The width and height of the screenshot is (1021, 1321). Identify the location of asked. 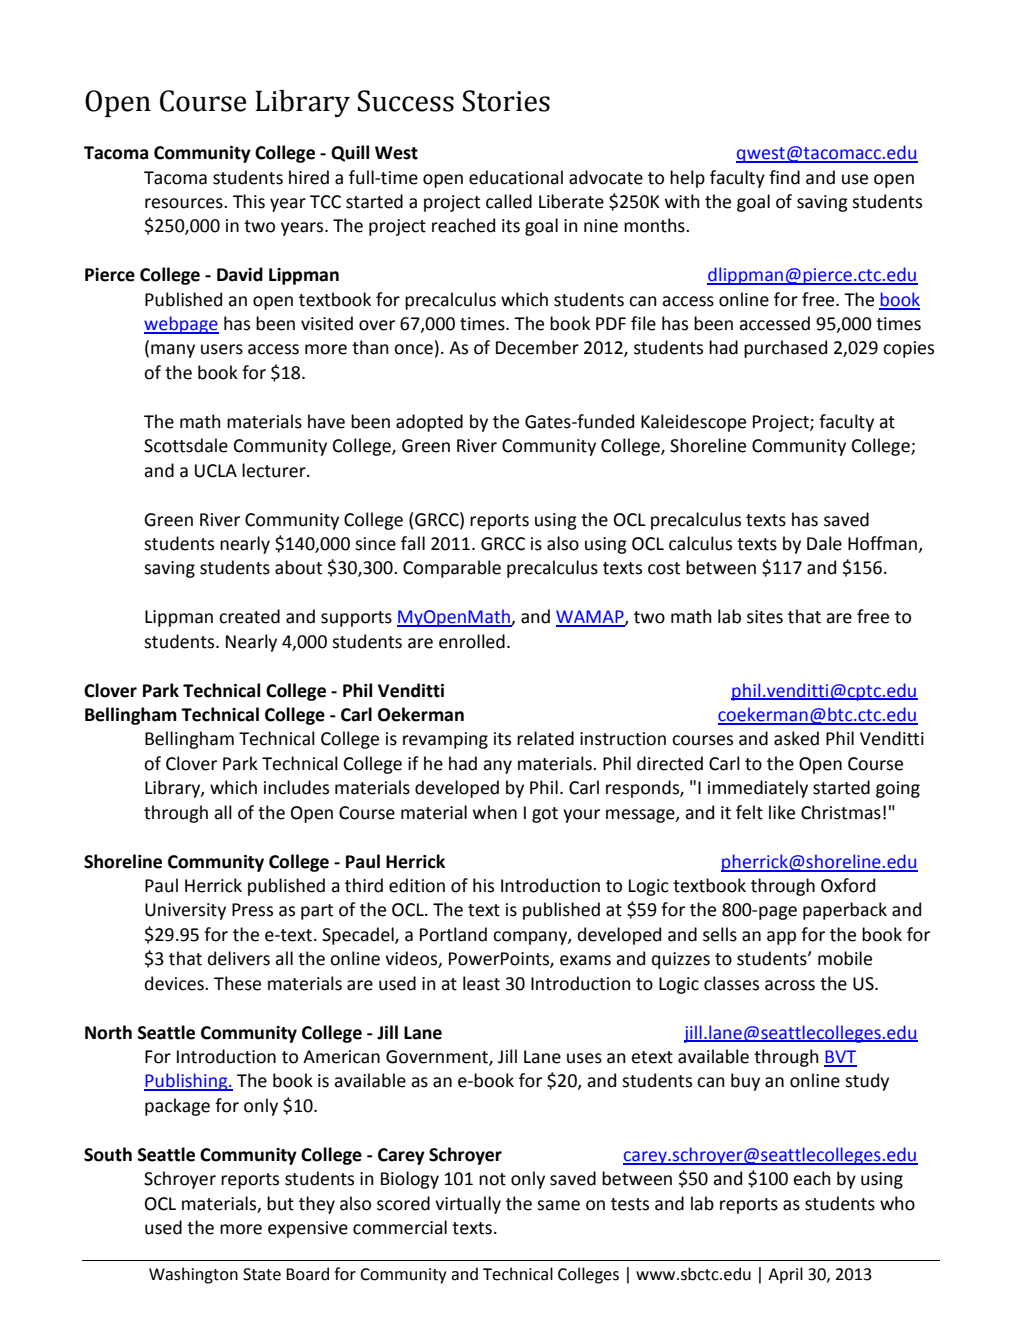
(796, 738).
